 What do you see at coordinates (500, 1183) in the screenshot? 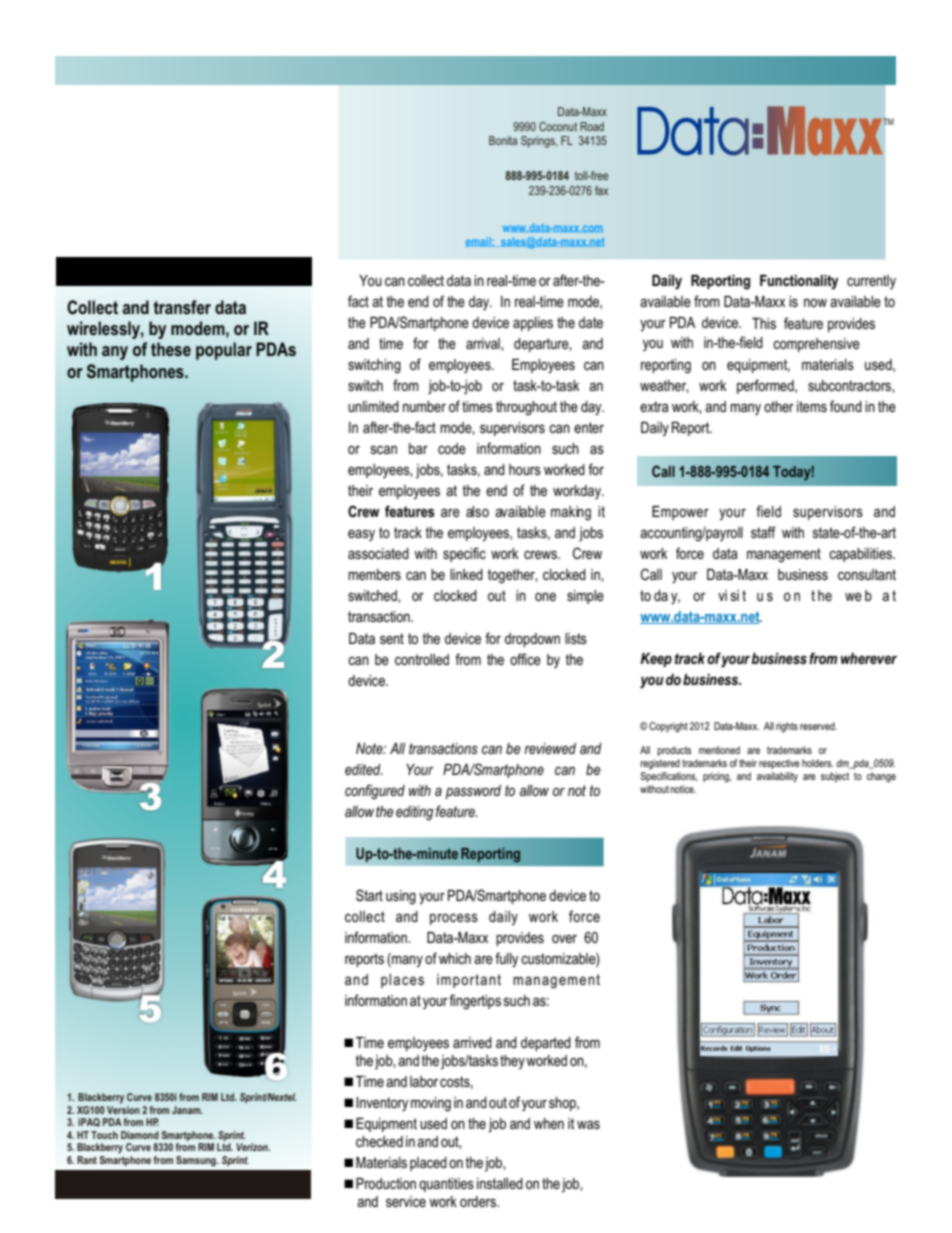
I see `installed` at bounding box center [500, 1183].
